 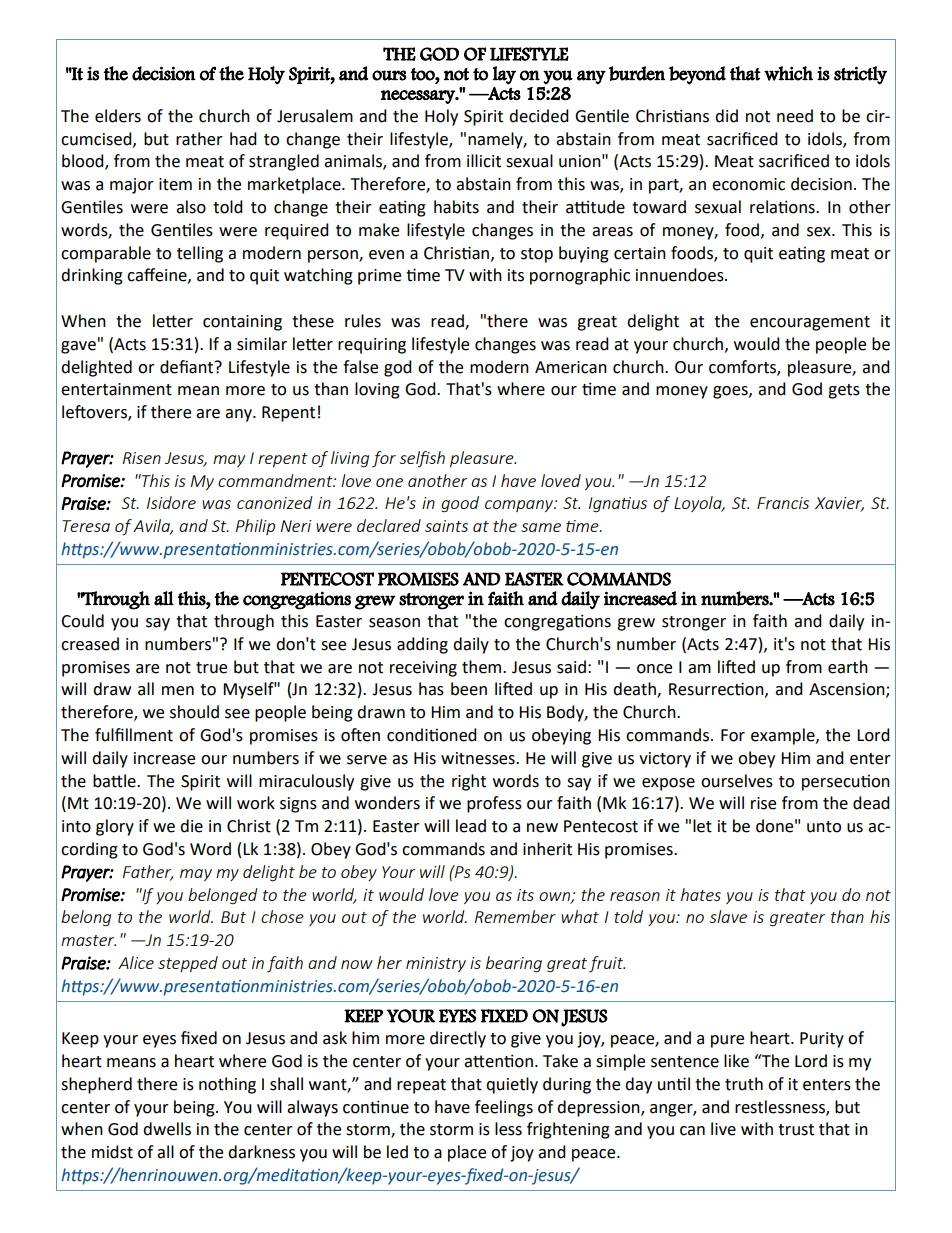 I want to click on dwells, so click(x=167, y=1129).
